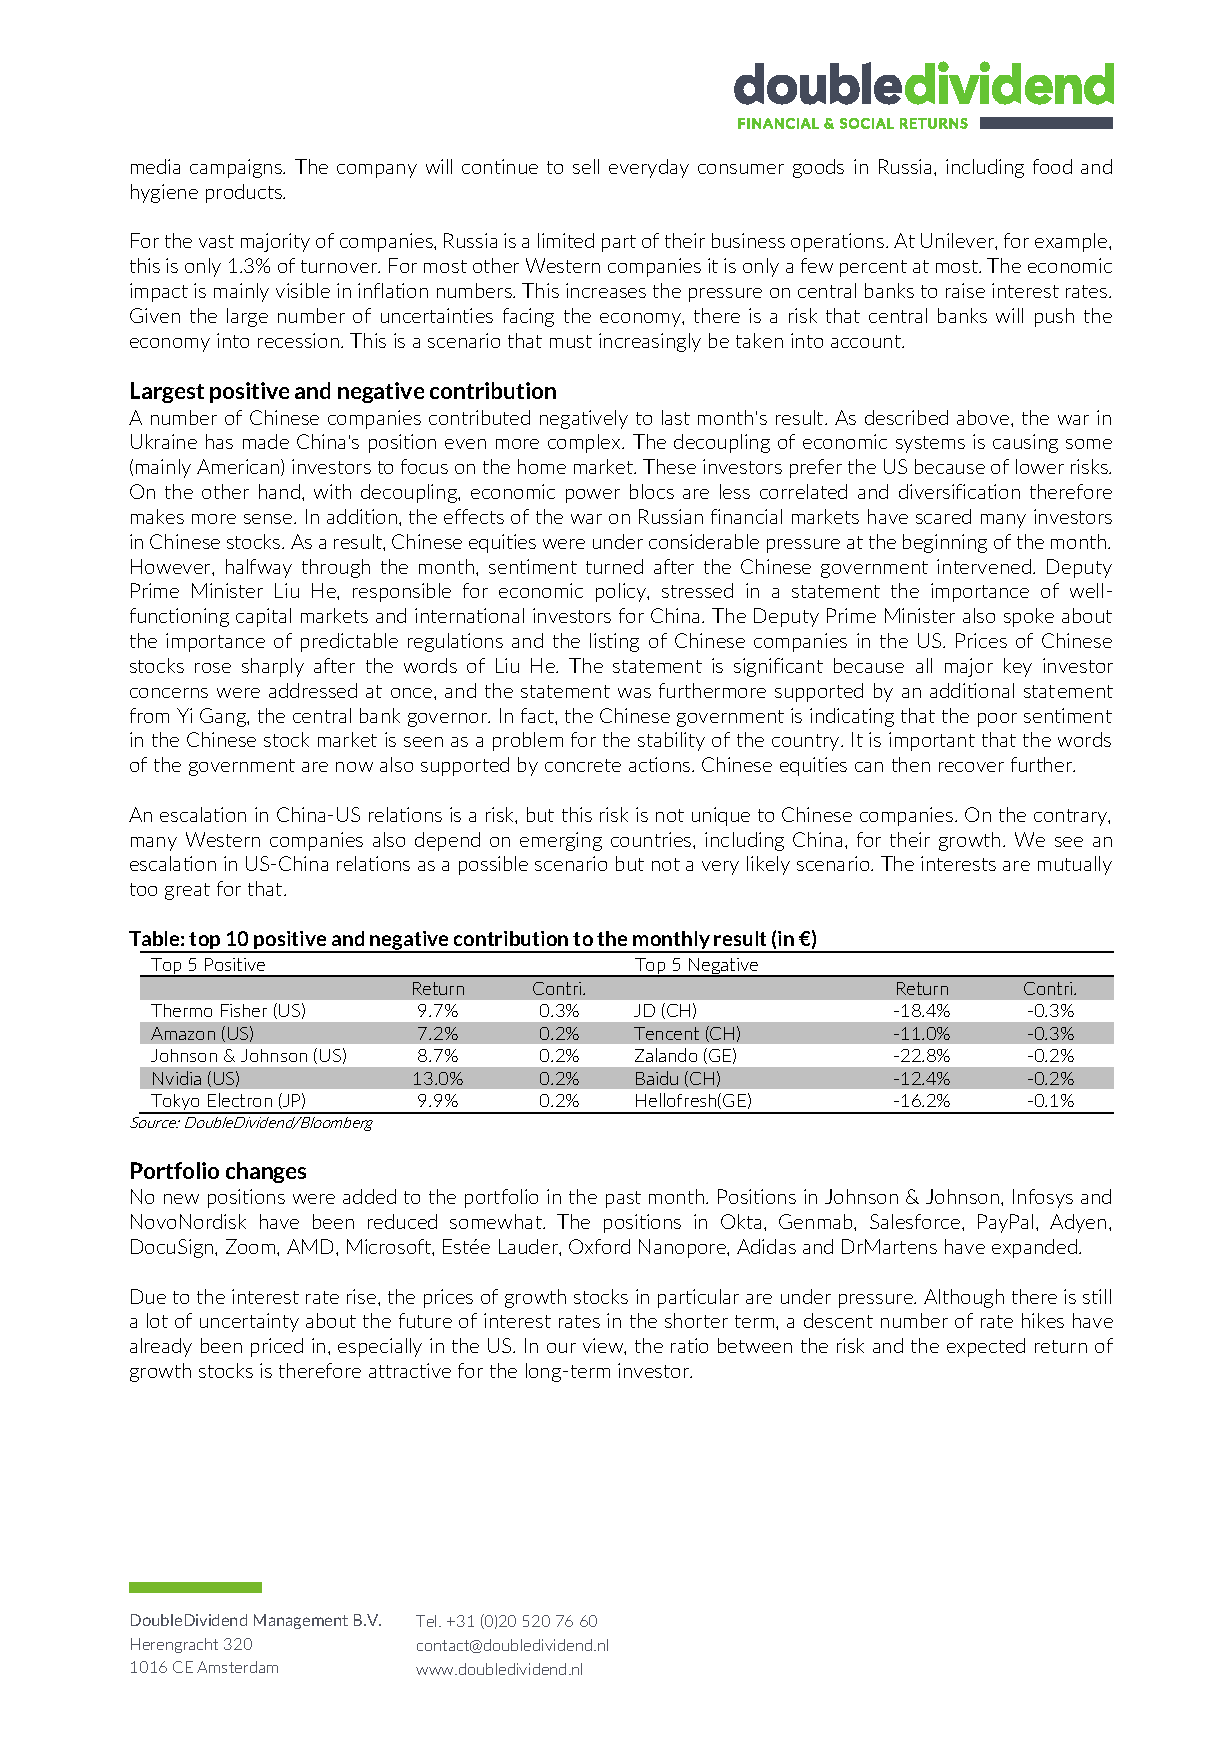 Image resolution: width=1231 pixels, height=1742 pixels. I want to click on limited, so click(566, 240).
